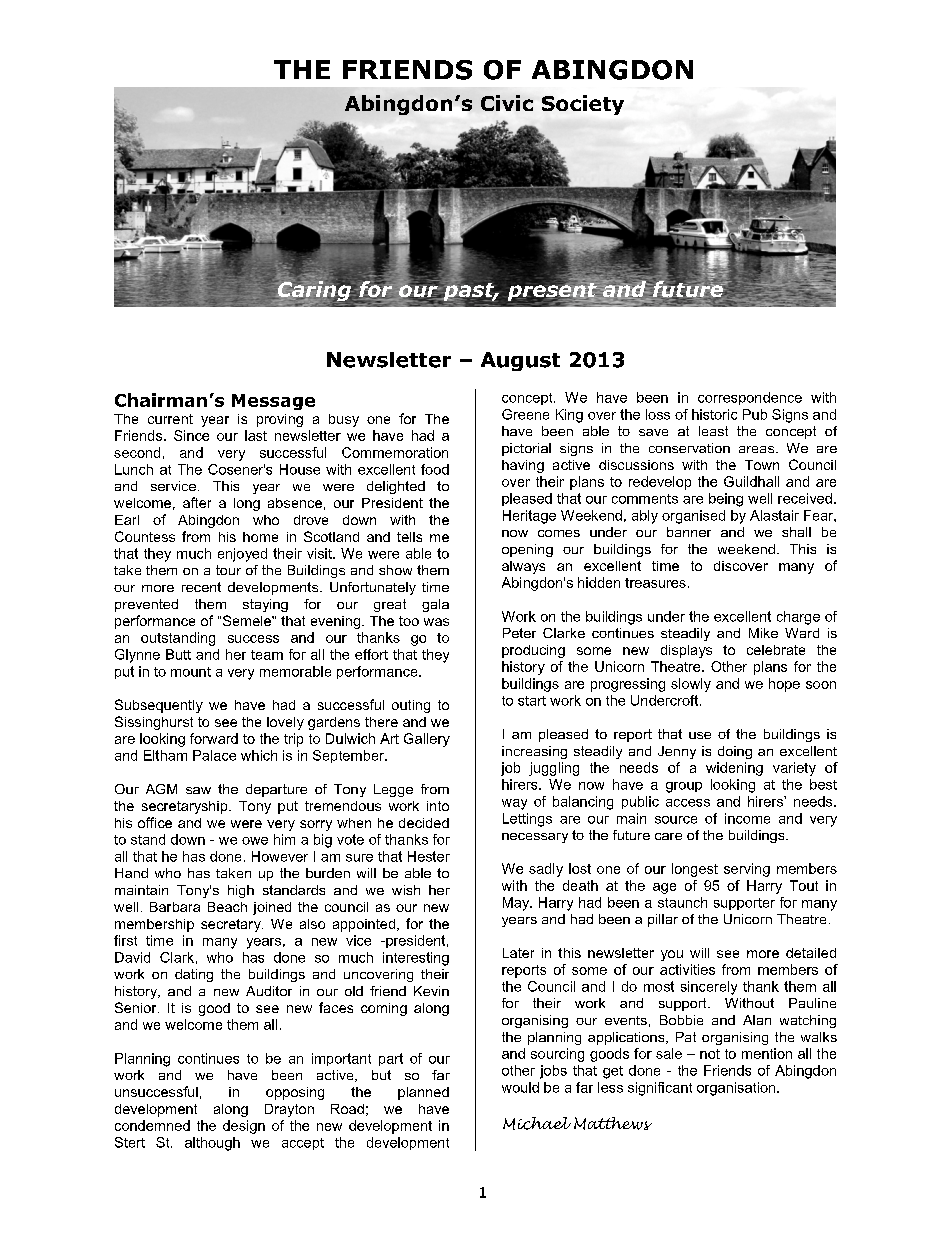 This page has height=1233, width=952. Describe the element at coordinates (762, 465) in the page. I see `Town` at that location.
